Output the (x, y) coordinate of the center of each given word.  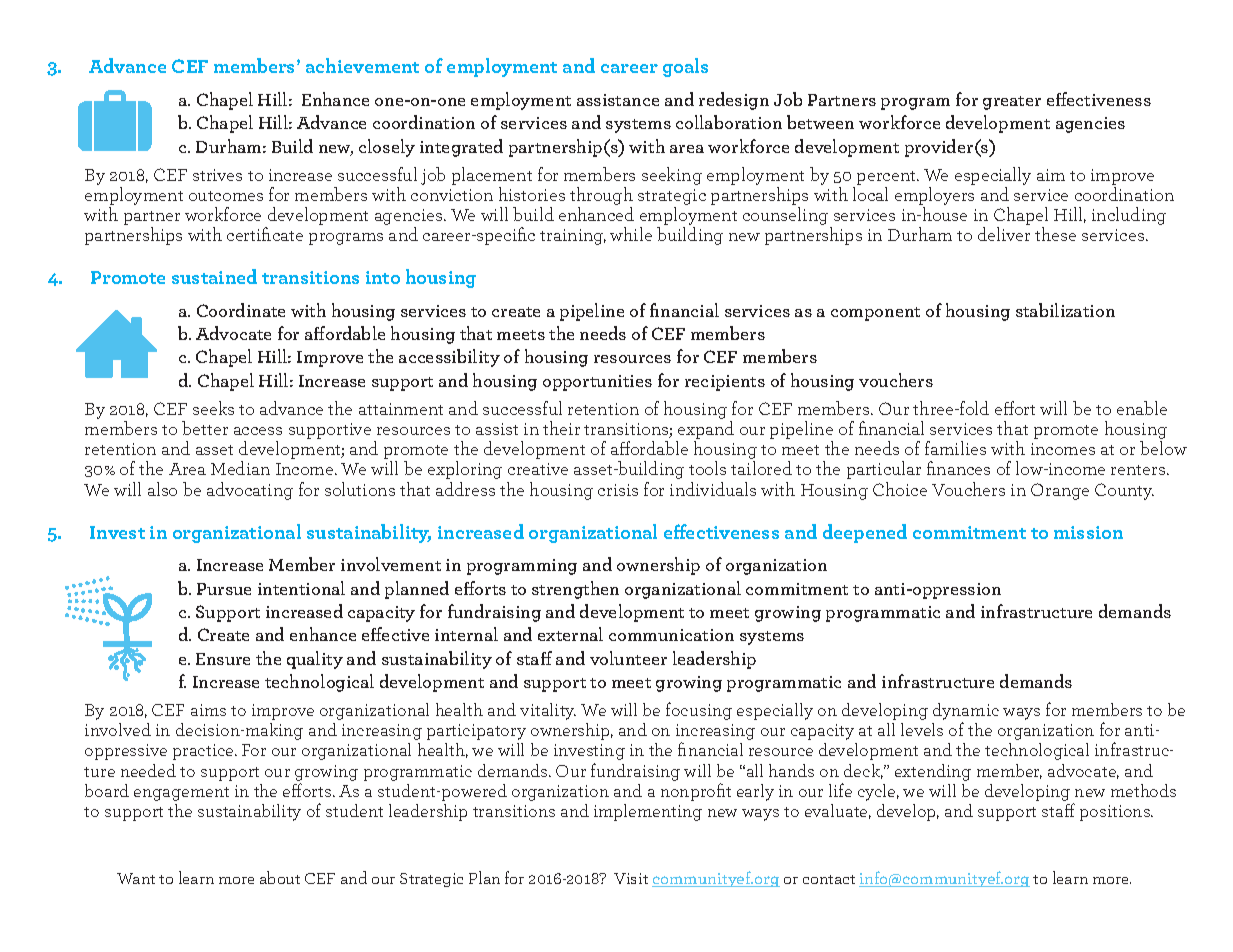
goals (685, 67)
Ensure (223, 659)
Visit (631, 878)
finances (958, 468)
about (280, 877)
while (631, 234)
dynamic (966, 713)
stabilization (1065, 310)
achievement (362, 65)
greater (1012, 103)
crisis (618, 490)
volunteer (628, 658)
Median (240, 468)
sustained (214, 276)
